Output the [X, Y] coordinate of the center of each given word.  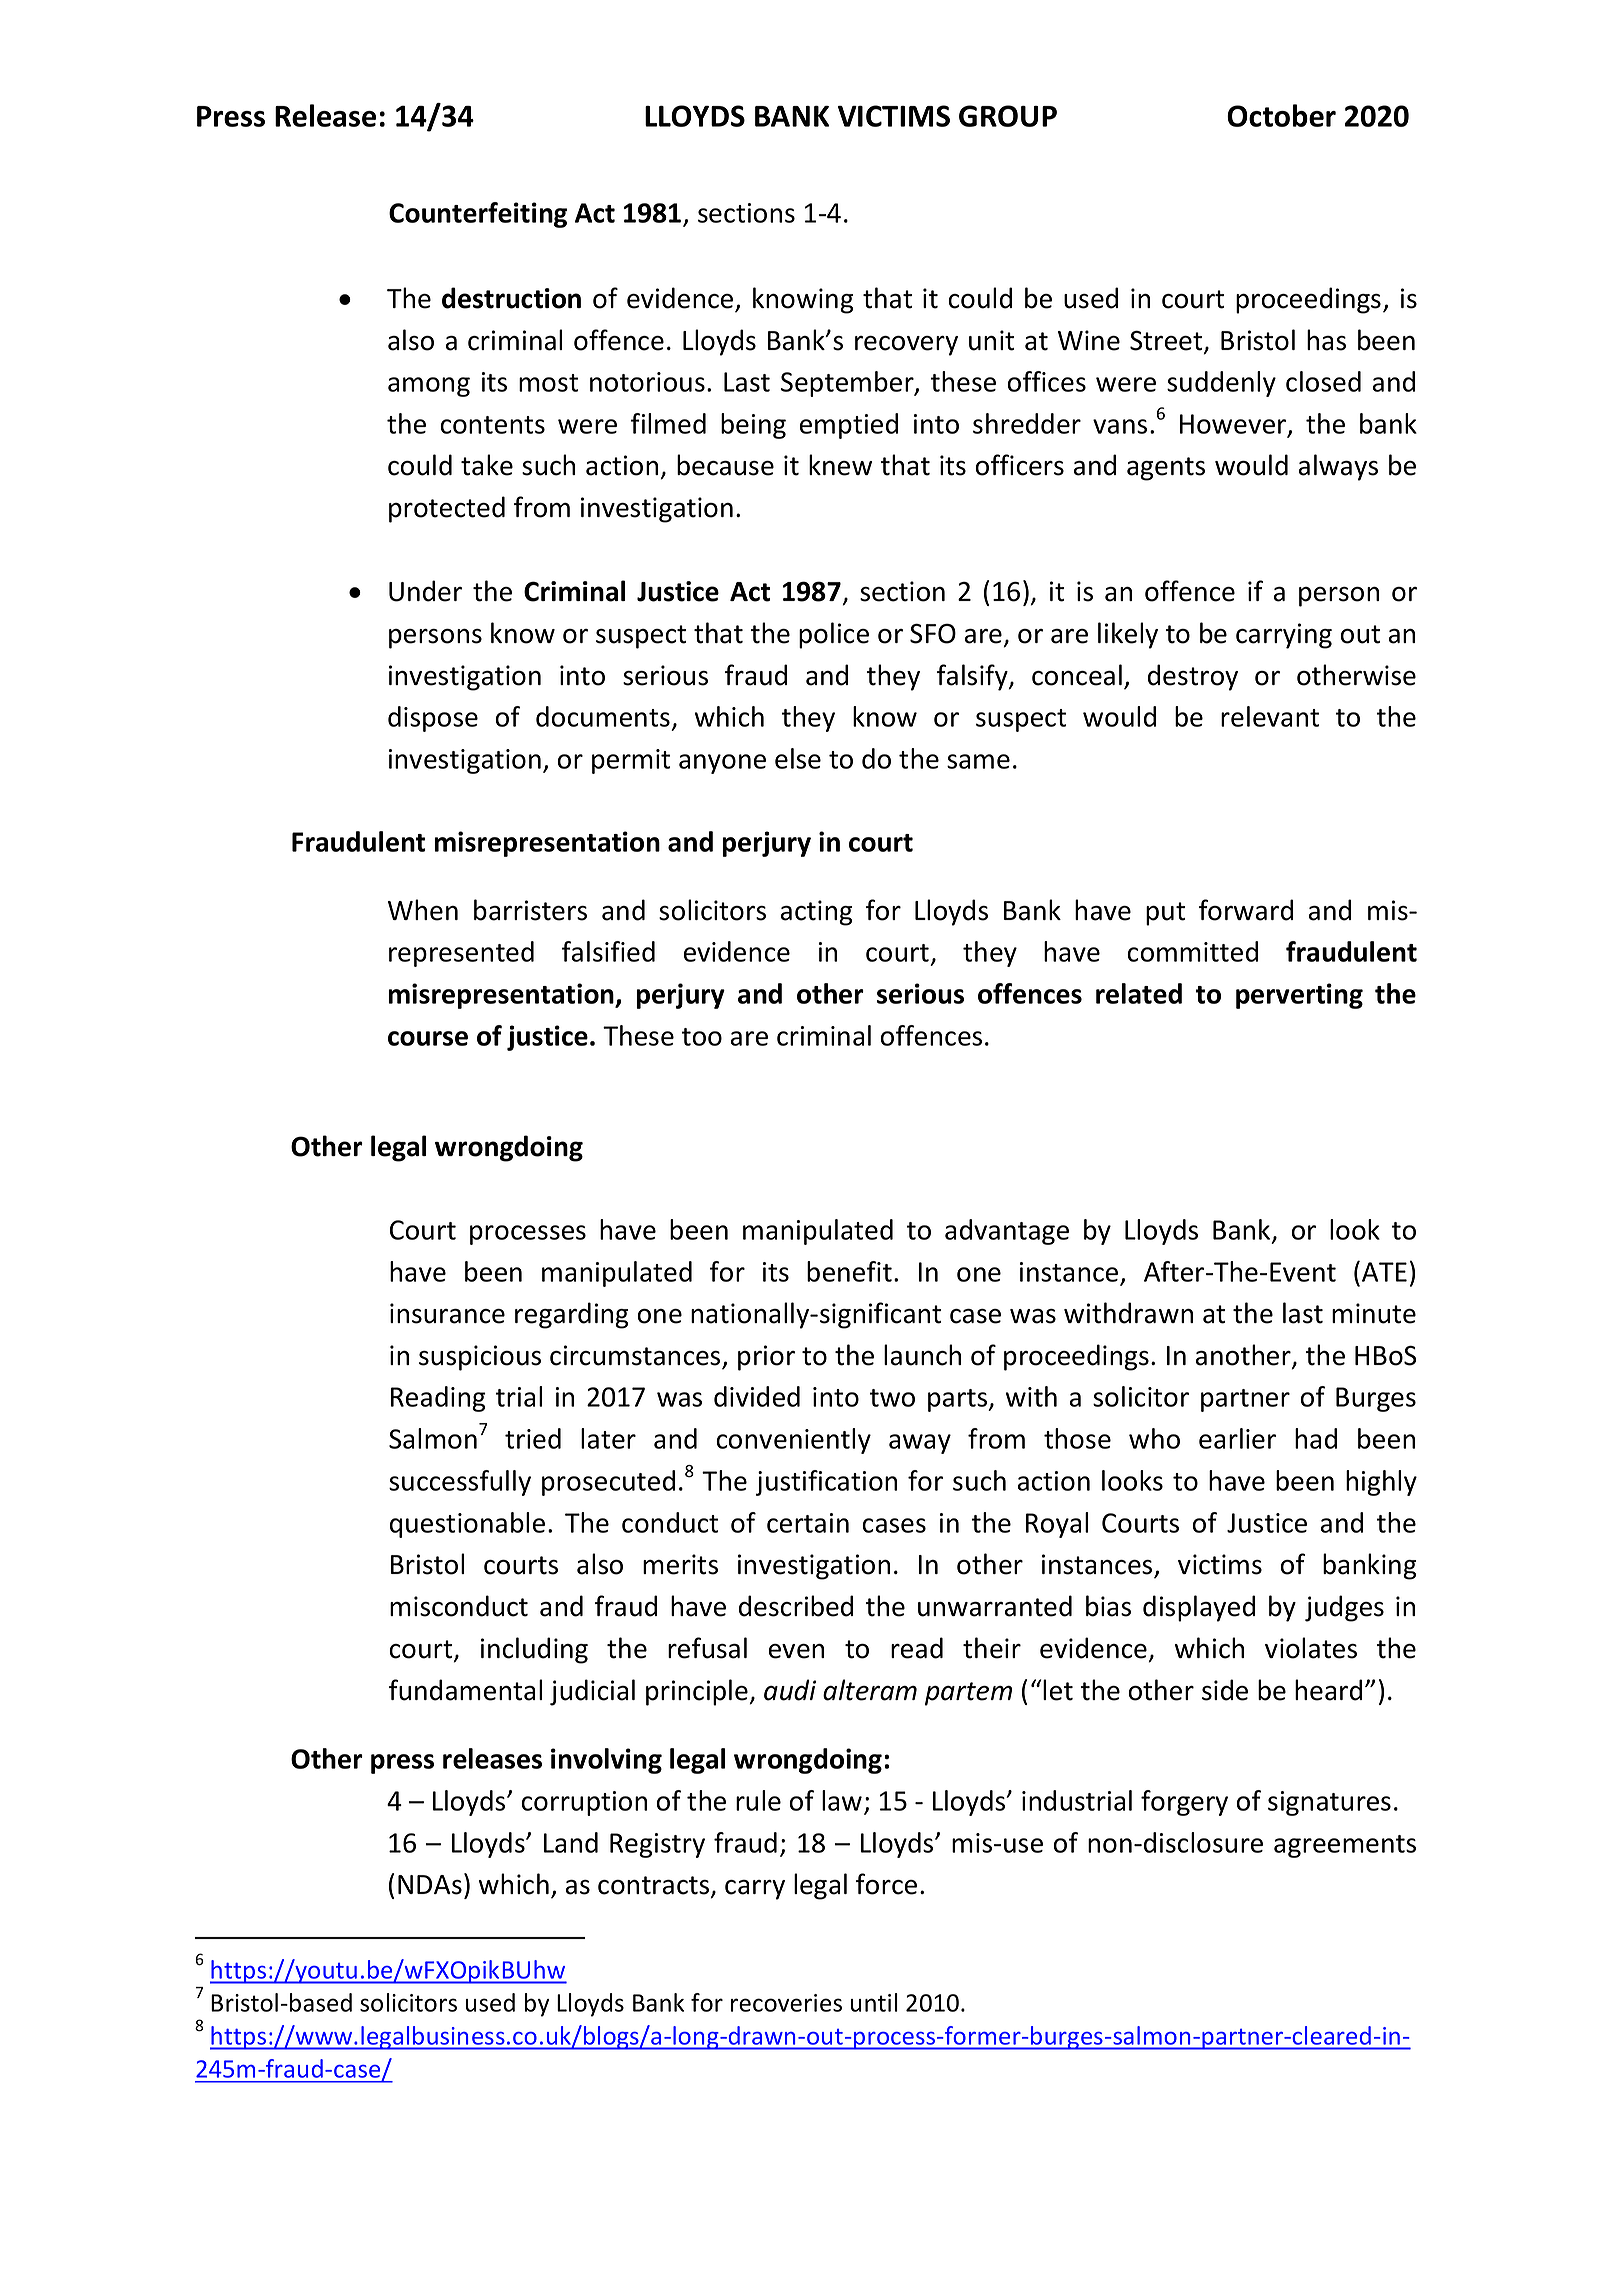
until [874, 2002]
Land [571, 1842]
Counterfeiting [478, 215]
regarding [571, 1315]
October [1281, 115]
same [978, 761]
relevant [1270, 716]
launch [922, 1355]
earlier [1237, 1438]
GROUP [1008, 116]
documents [603, 716]
